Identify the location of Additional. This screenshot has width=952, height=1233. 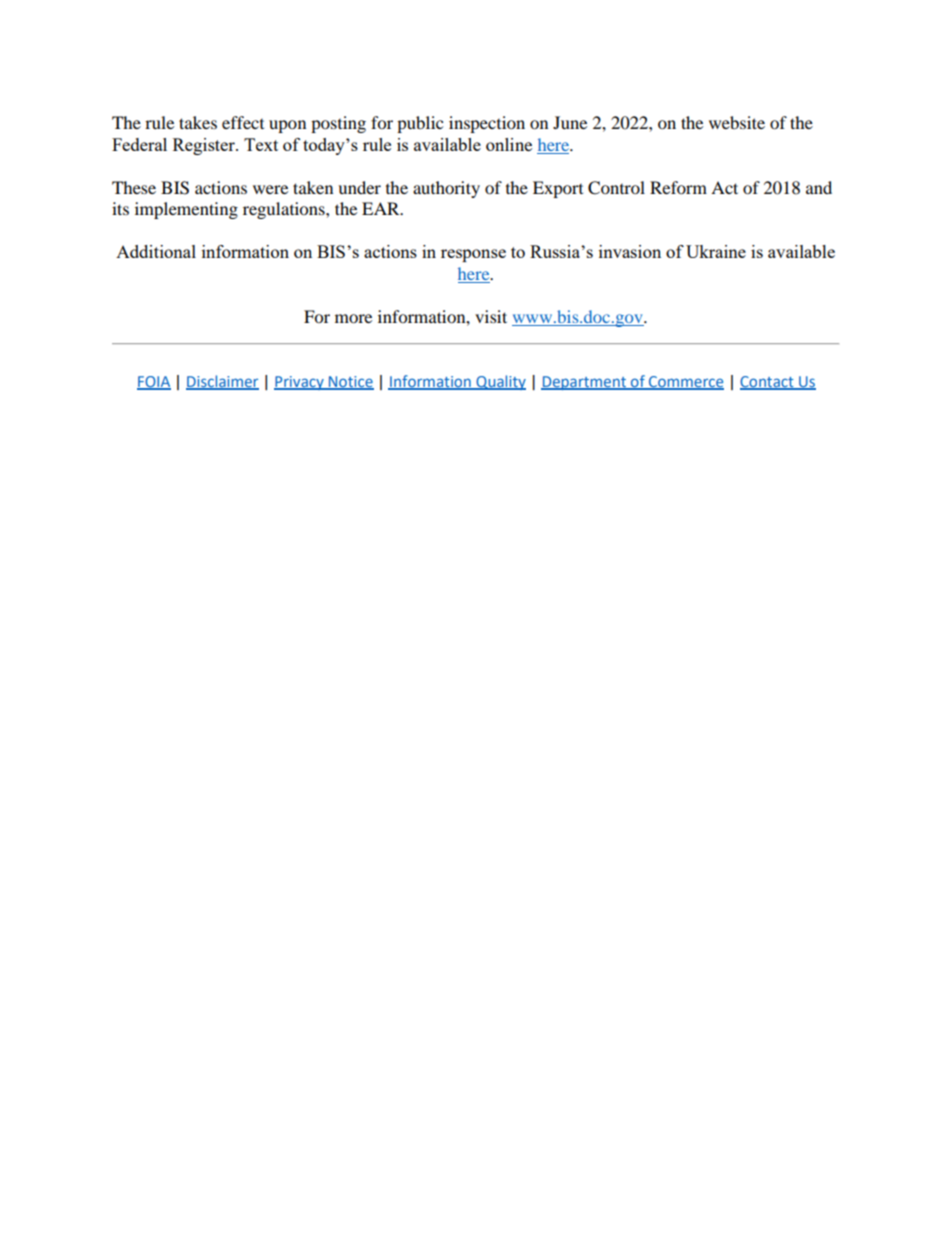
(156, 251).
